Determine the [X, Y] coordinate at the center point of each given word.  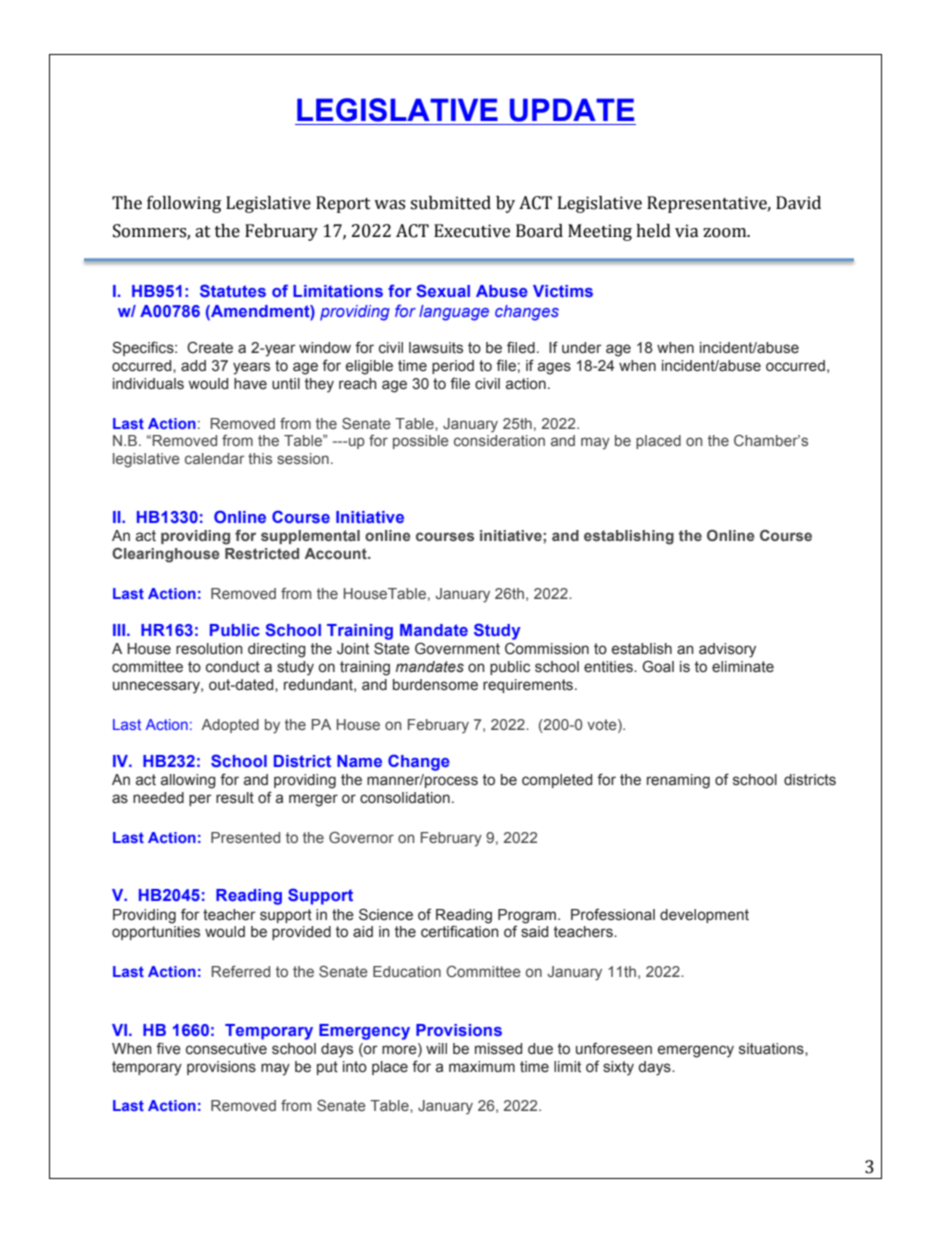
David [798, 203]
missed [498, 1049]
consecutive [226, 1049]
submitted [450, 203]
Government [457, 648]
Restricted [262, 553]
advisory [727, 650]
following [184, 204]
